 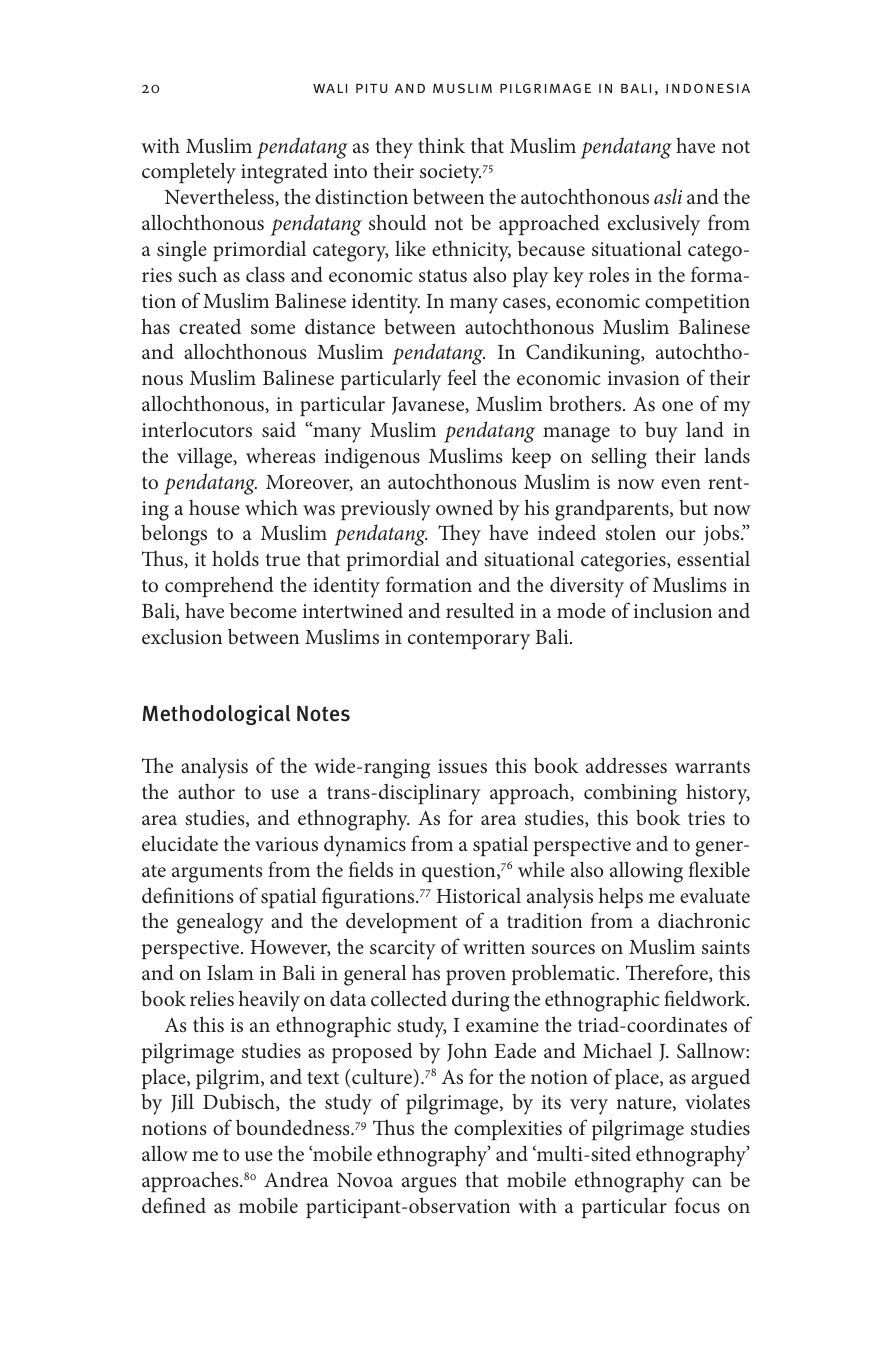 I want to click on village, so click(x=206, y=458).
